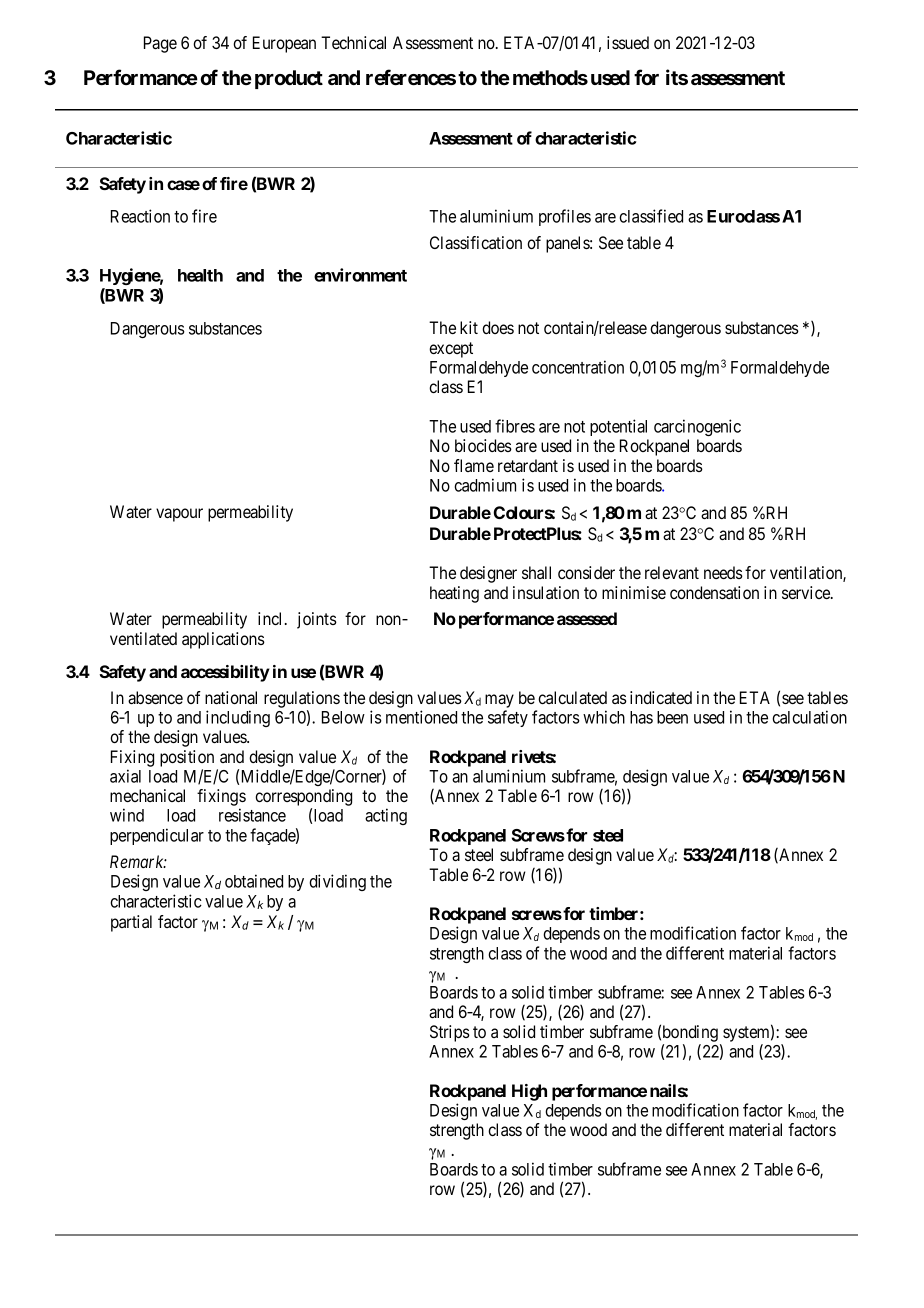  Describe the element at coordinates (454, 594) in the image. I see `heating` at that location.
